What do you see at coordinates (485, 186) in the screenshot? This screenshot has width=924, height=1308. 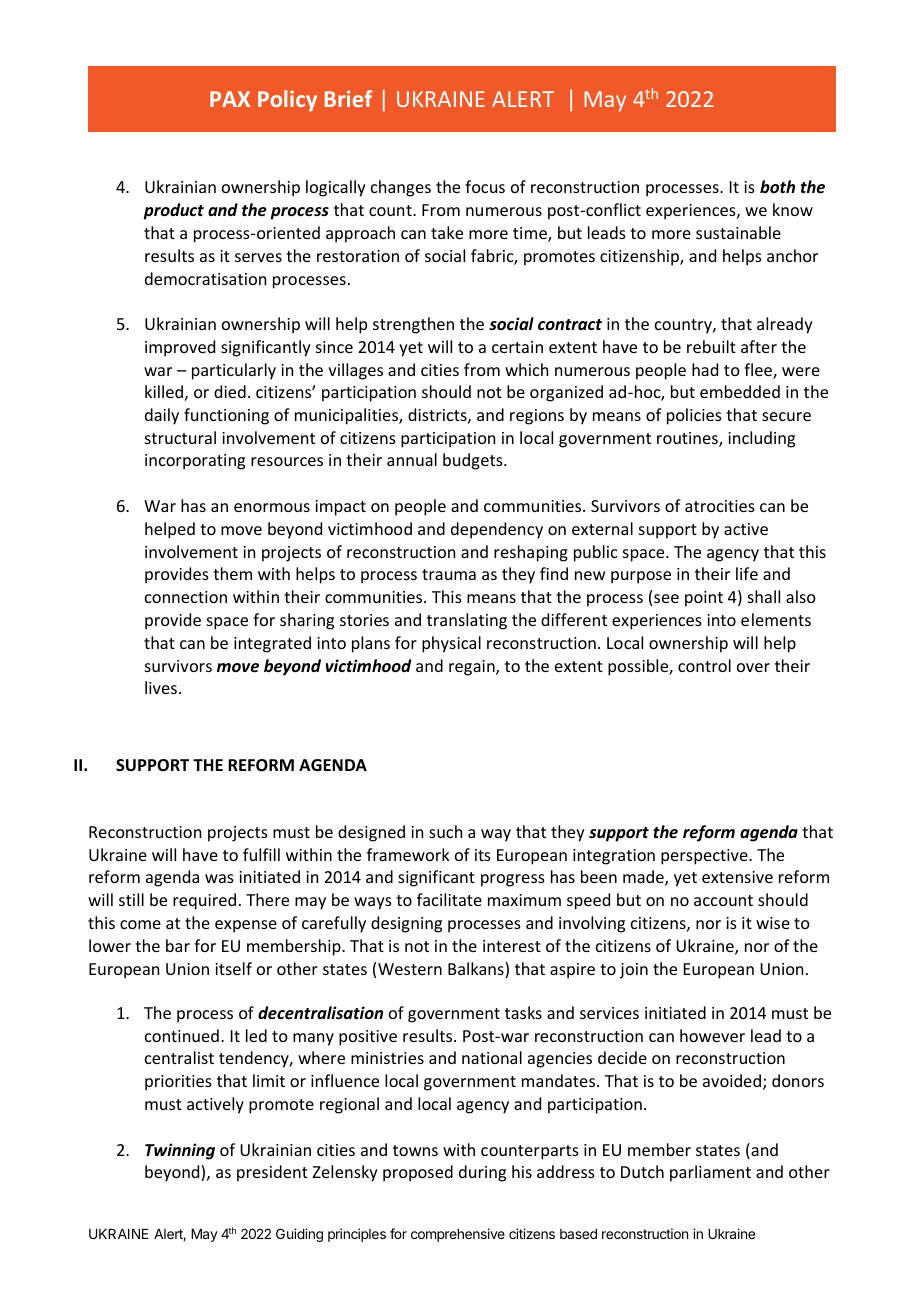 I see `focus` at bounding box center [485, 186].
